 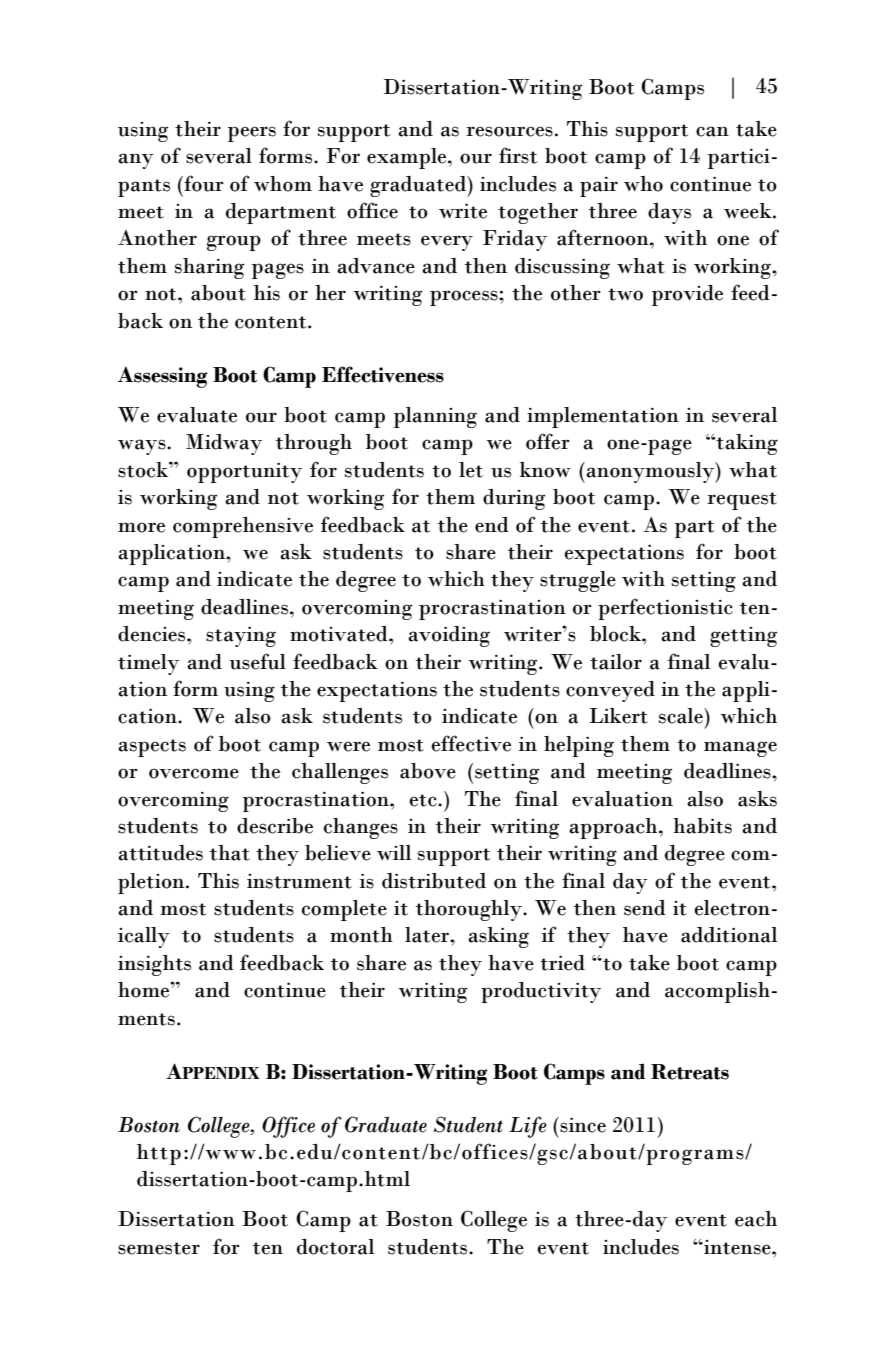 I want to click on asking, so click(x=498, y=937).
